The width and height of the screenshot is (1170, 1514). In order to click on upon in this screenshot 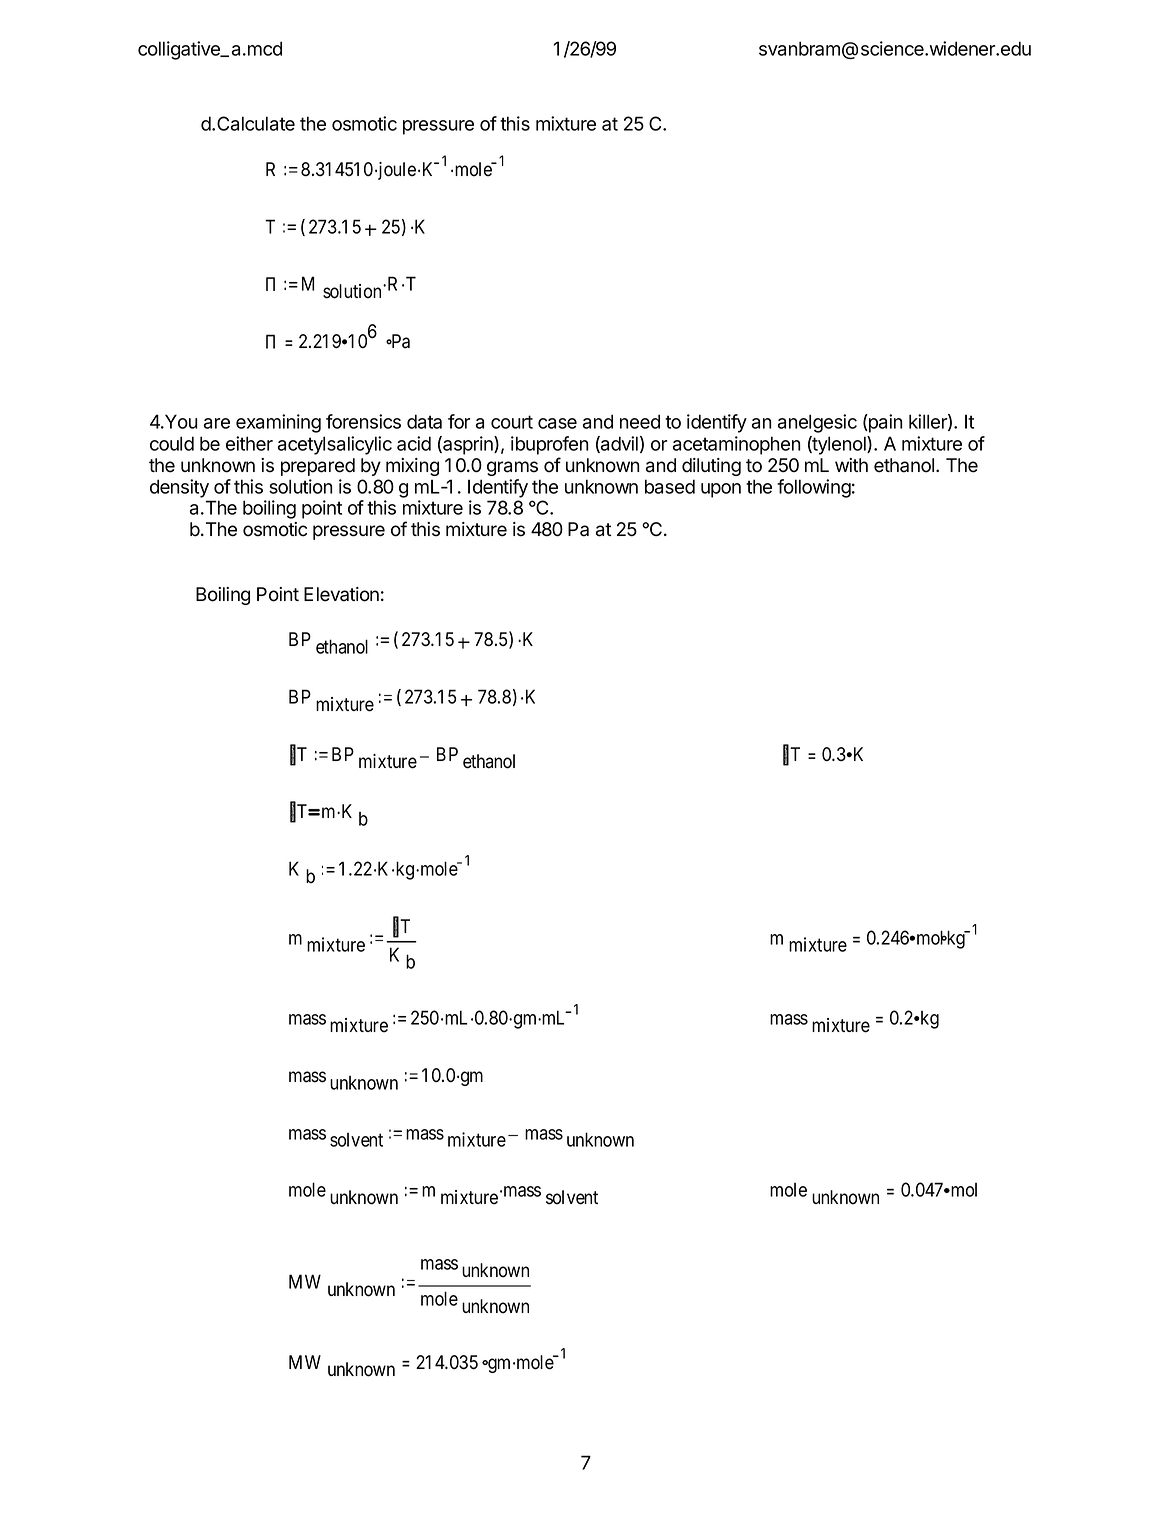, I will do `click(721, 490)`.
